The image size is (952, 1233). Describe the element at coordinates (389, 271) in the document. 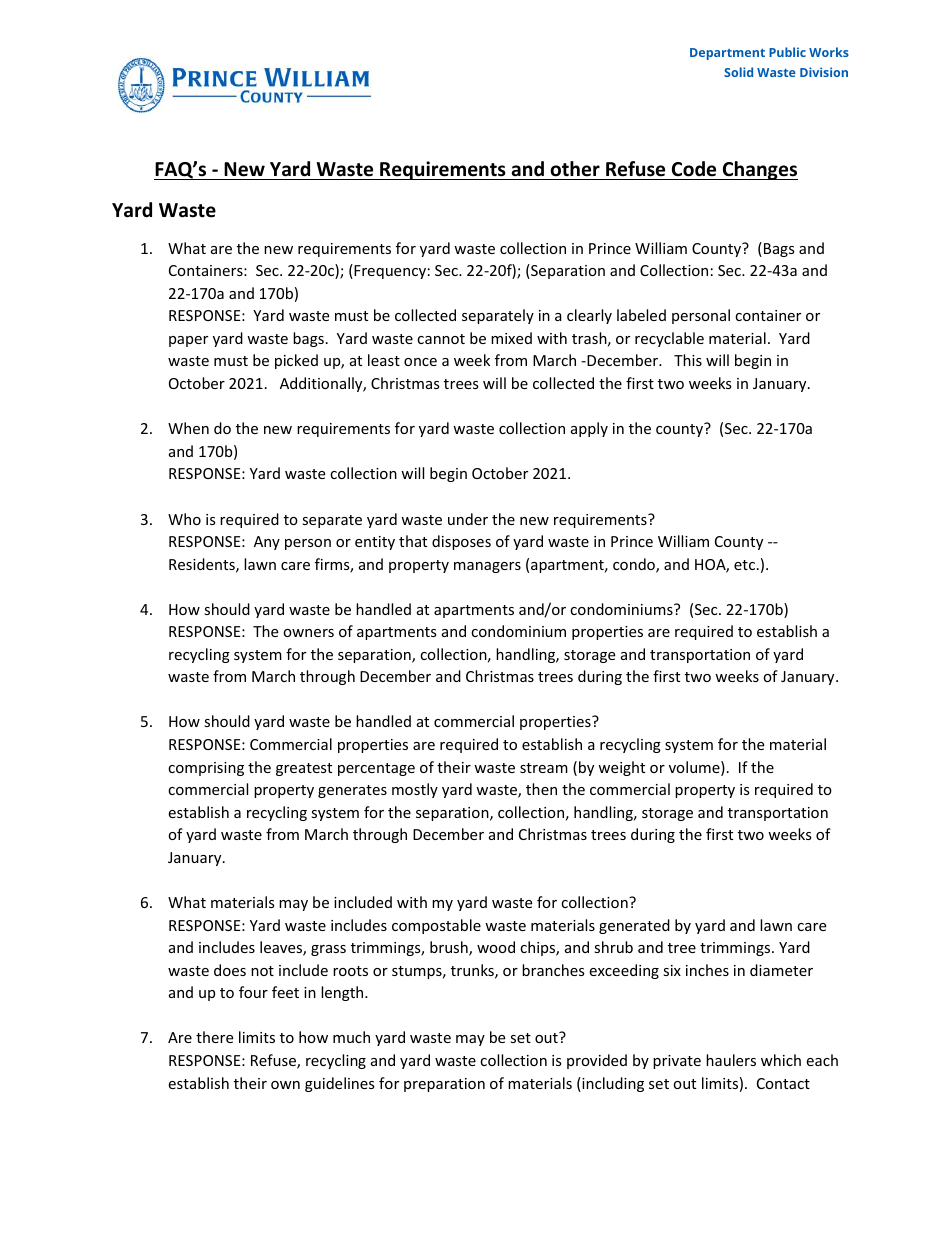

I see `Frequency` at that location.
